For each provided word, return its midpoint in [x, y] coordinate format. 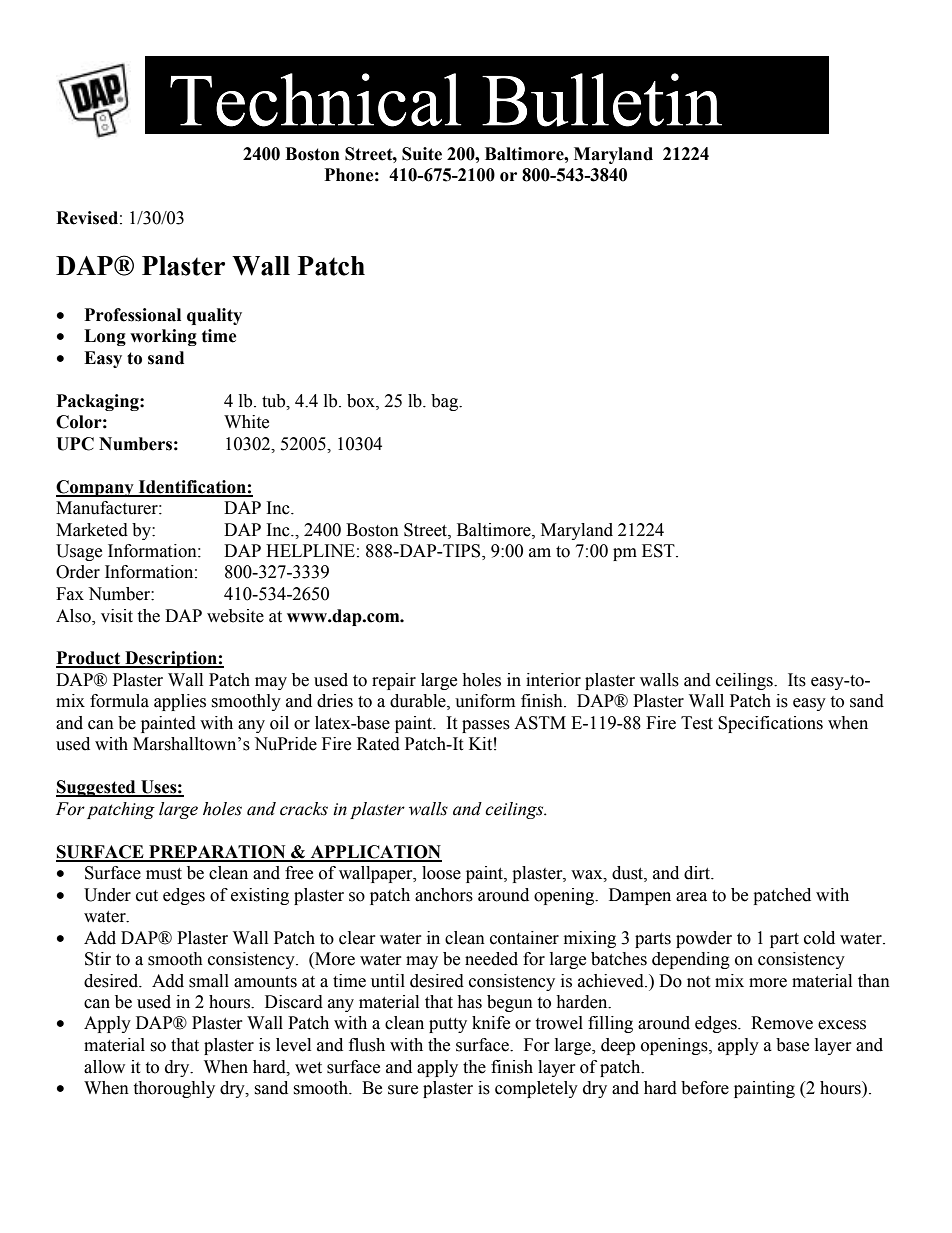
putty [448, 1025]
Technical [316, 100]
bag [446, 402]
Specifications [770, 724]
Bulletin [602, 100]
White [246, 422]
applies [180, 702]
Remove [782, 1023]
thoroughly [174, 1089]
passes [486, 726]
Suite [422, 154]
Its [797, 680]
